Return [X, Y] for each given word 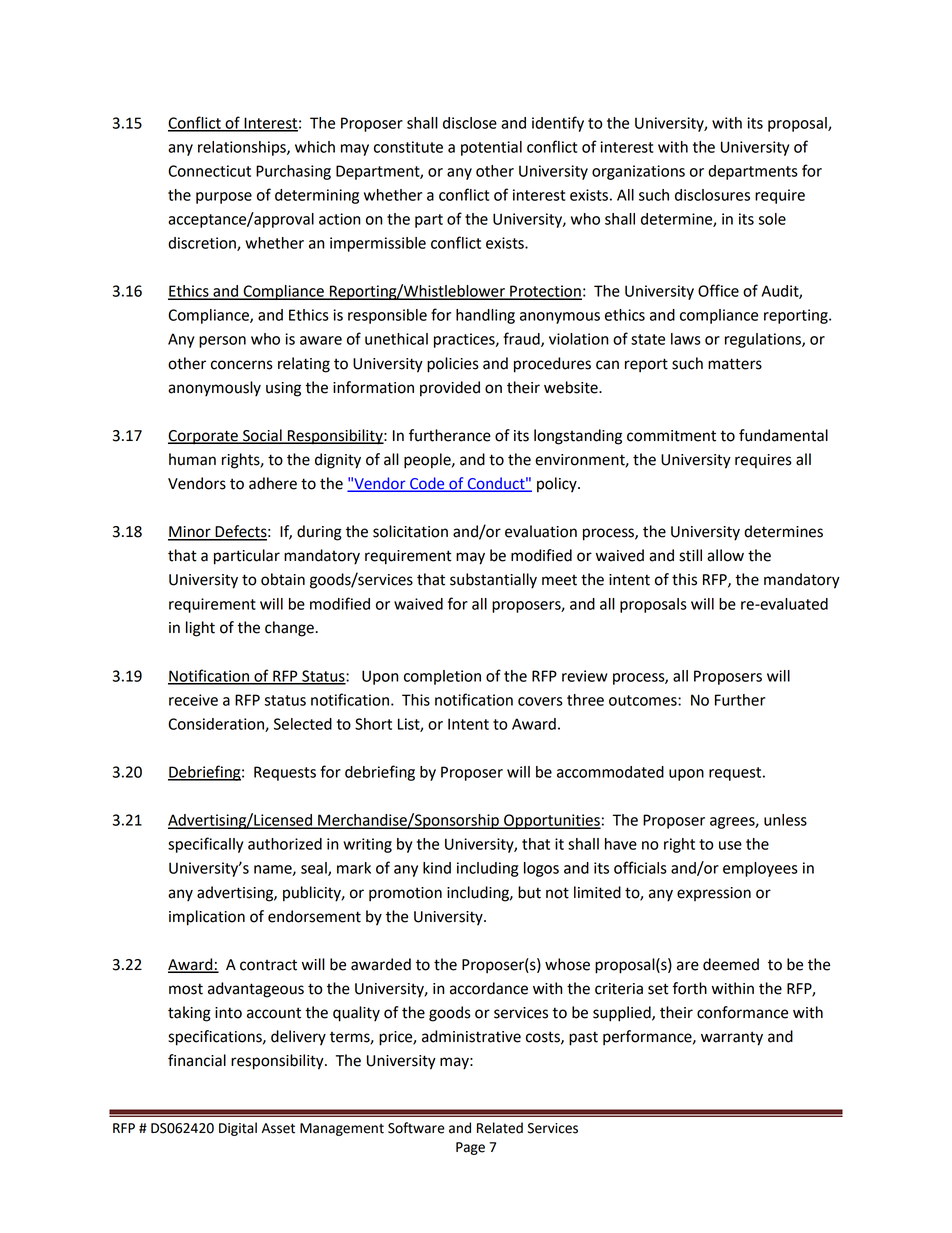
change [290, 629]
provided [450, 389]
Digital [238, 1129]
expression [714, 894]
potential [491, 148]
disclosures [712, 195]
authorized [285, 844]
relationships [243, 148]
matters [735, 364]
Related [500, 1128]
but [529, 892]
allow [725, 555]
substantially [493, 581]
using [283, 389]
